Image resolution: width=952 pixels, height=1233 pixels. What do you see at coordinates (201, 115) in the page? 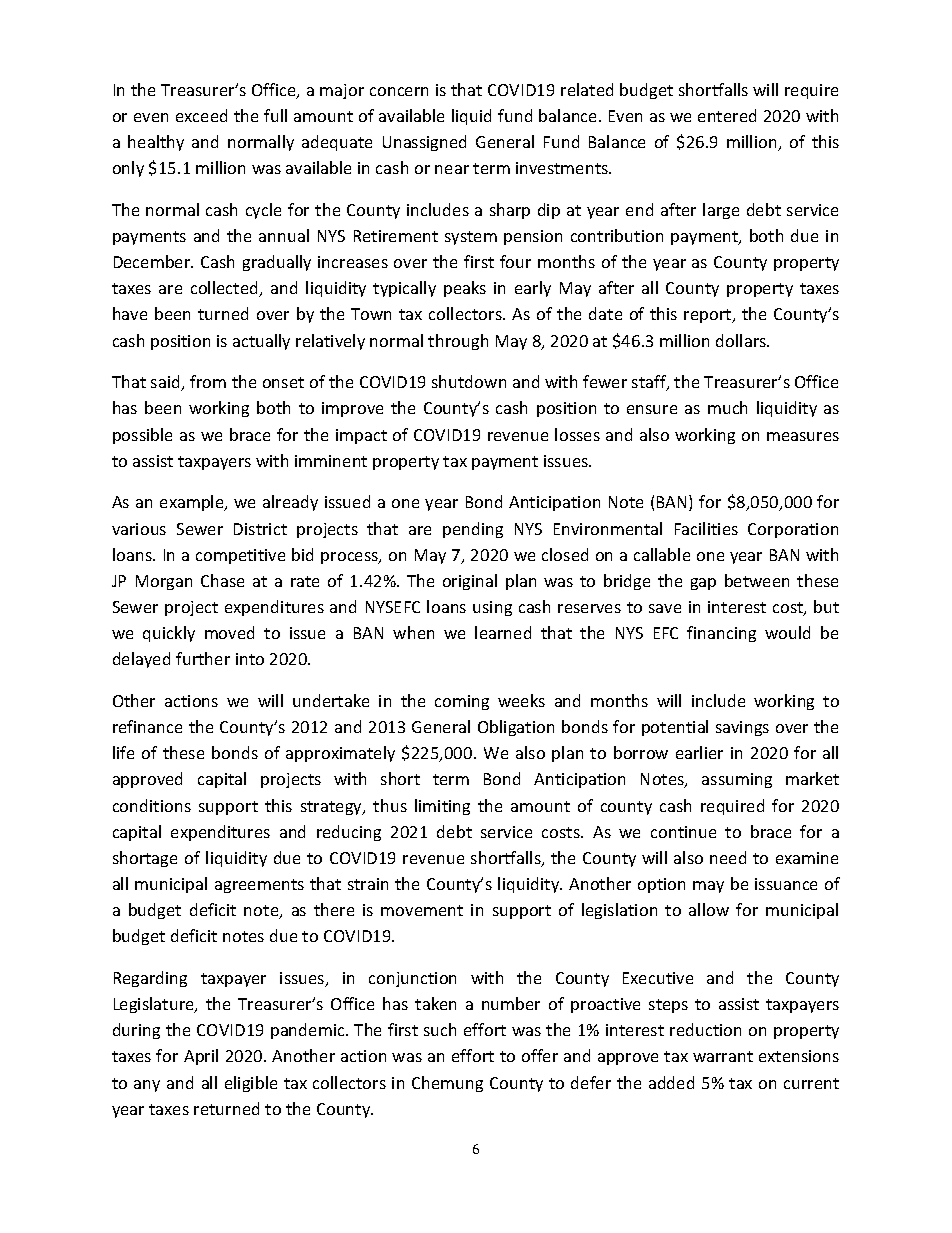
I see `exceed` at bounding box center [201, 115].
